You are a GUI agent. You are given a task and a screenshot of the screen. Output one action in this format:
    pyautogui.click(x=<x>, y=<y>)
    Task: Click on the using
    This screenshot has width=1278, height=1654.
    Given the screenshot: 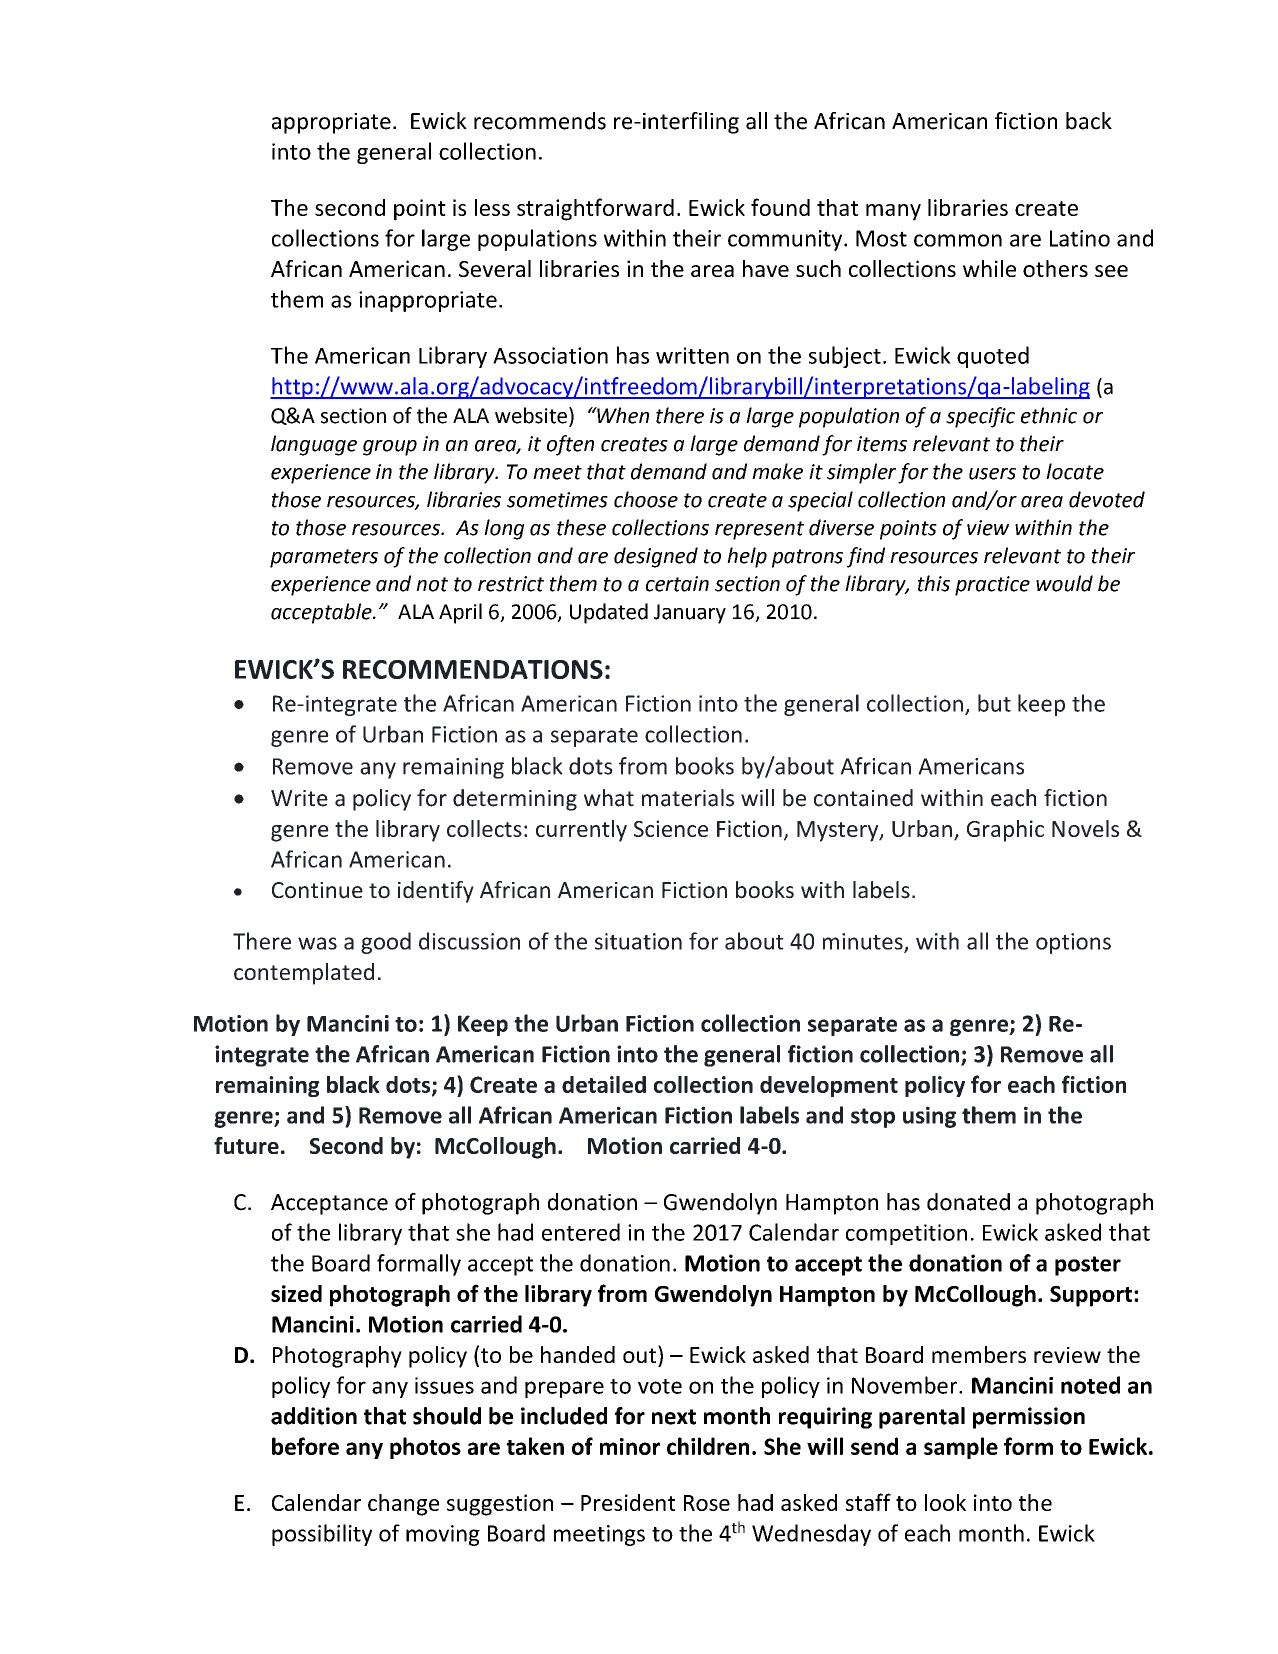 What is the action you would take?
    pyautogui.click(x=929, y=1117)
